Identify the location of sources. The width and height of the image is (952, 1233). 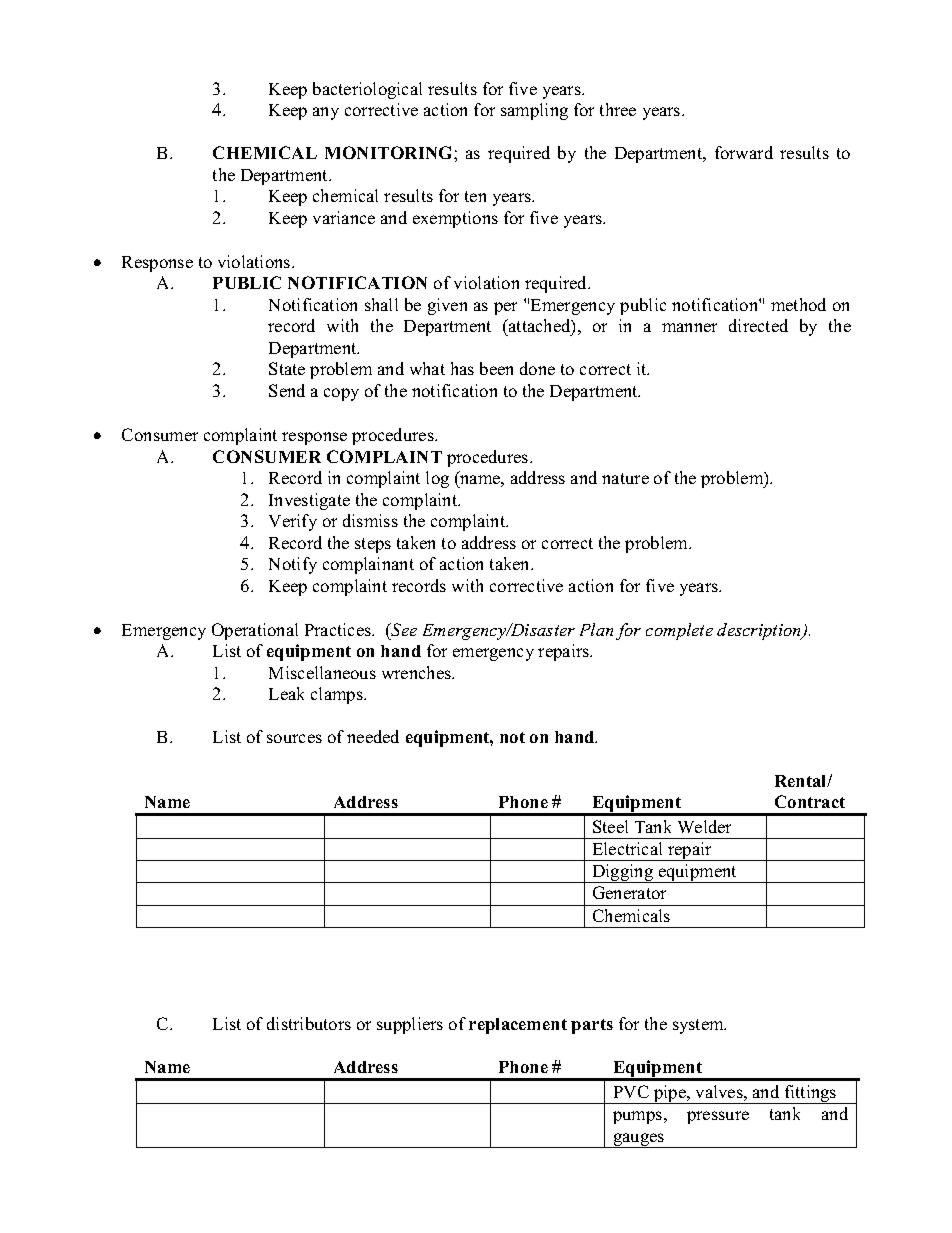
(294, 738).
